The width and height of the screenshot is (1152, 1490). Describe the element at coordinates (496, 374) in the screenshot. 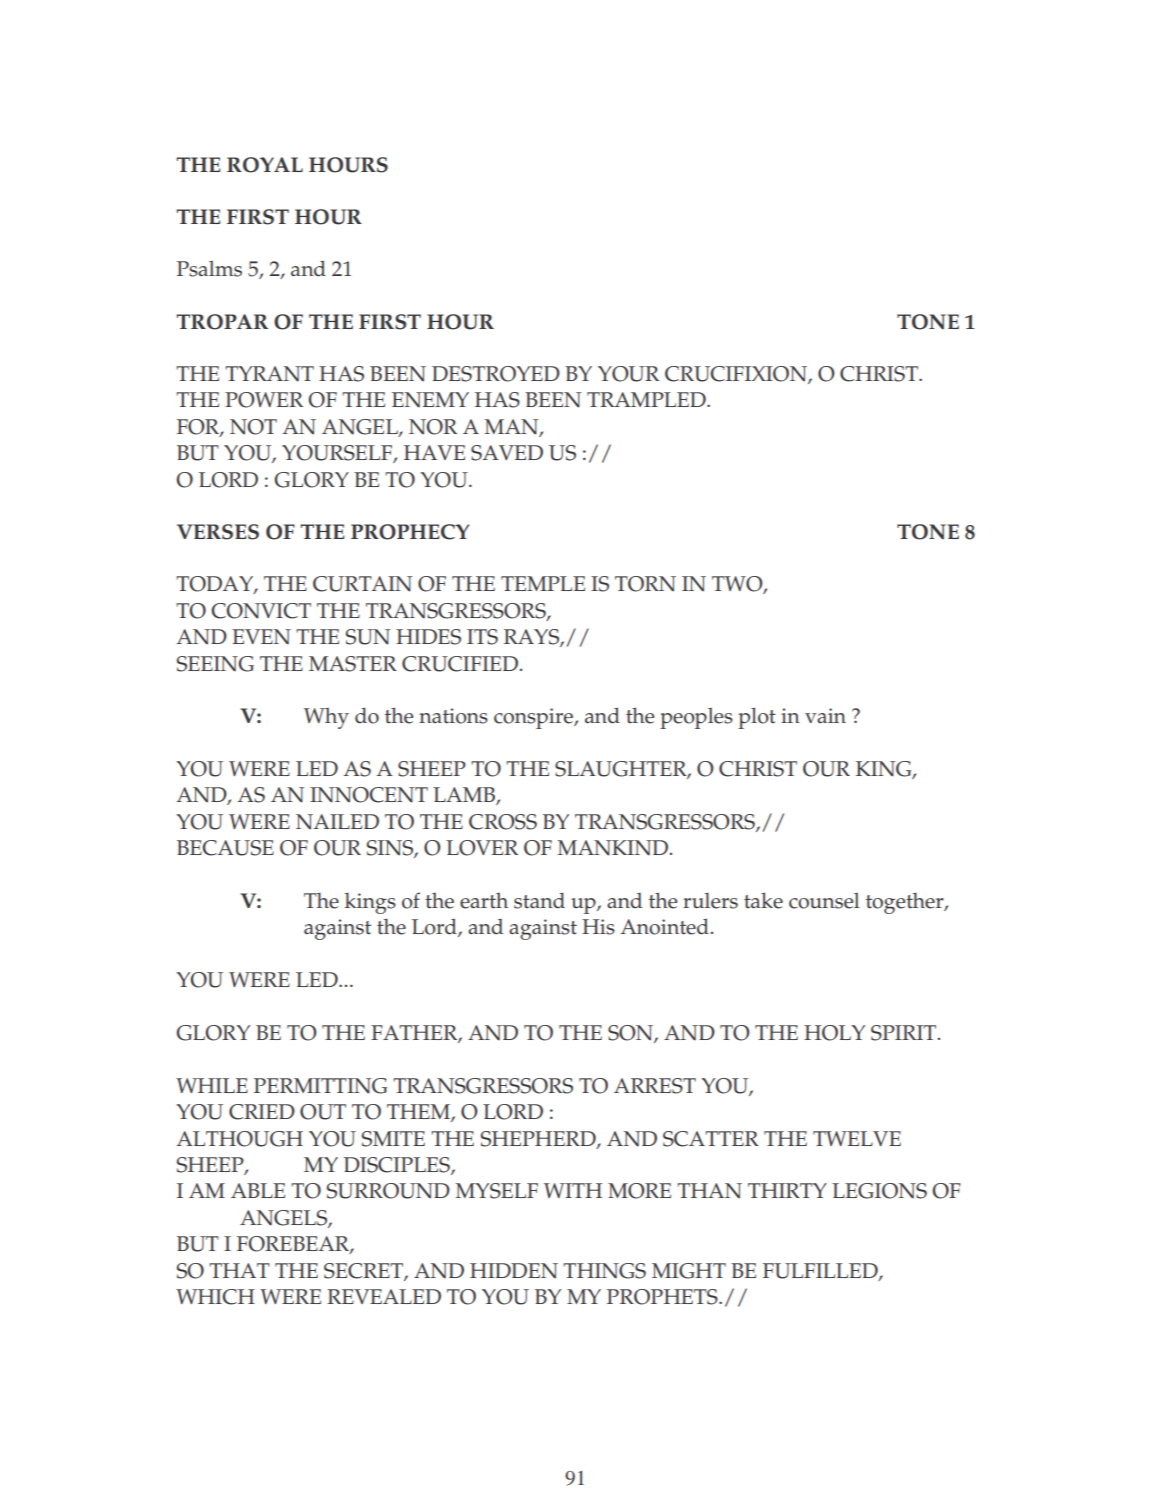

I see `DESTROYED` at that location.
